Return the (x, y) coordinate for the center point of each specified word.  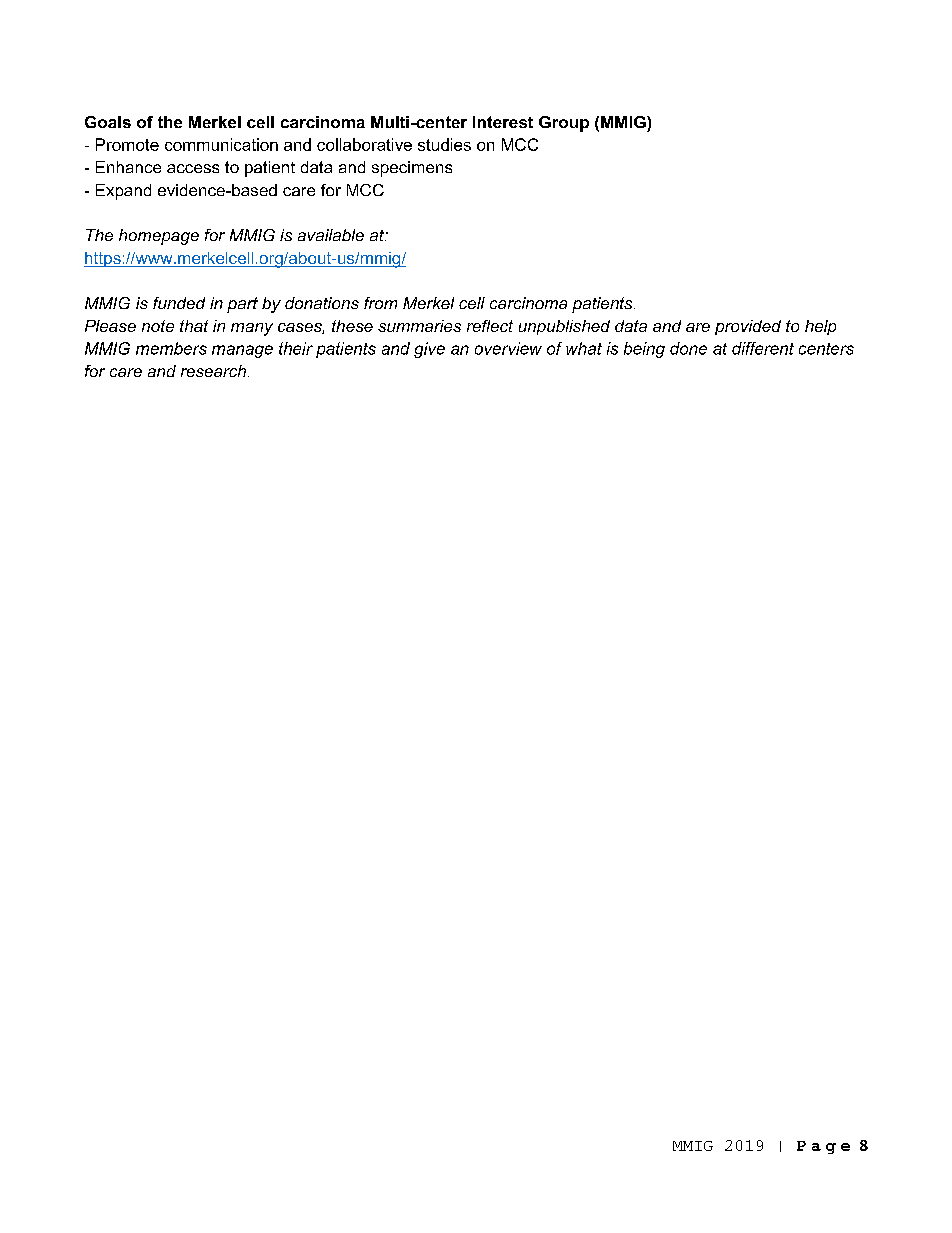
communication (221, 144)
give (429, 350)
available (331, 235)
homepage (159, 237)
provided (748, 327)
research (215, 371)
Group (564, 124)
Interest (503, 122)
